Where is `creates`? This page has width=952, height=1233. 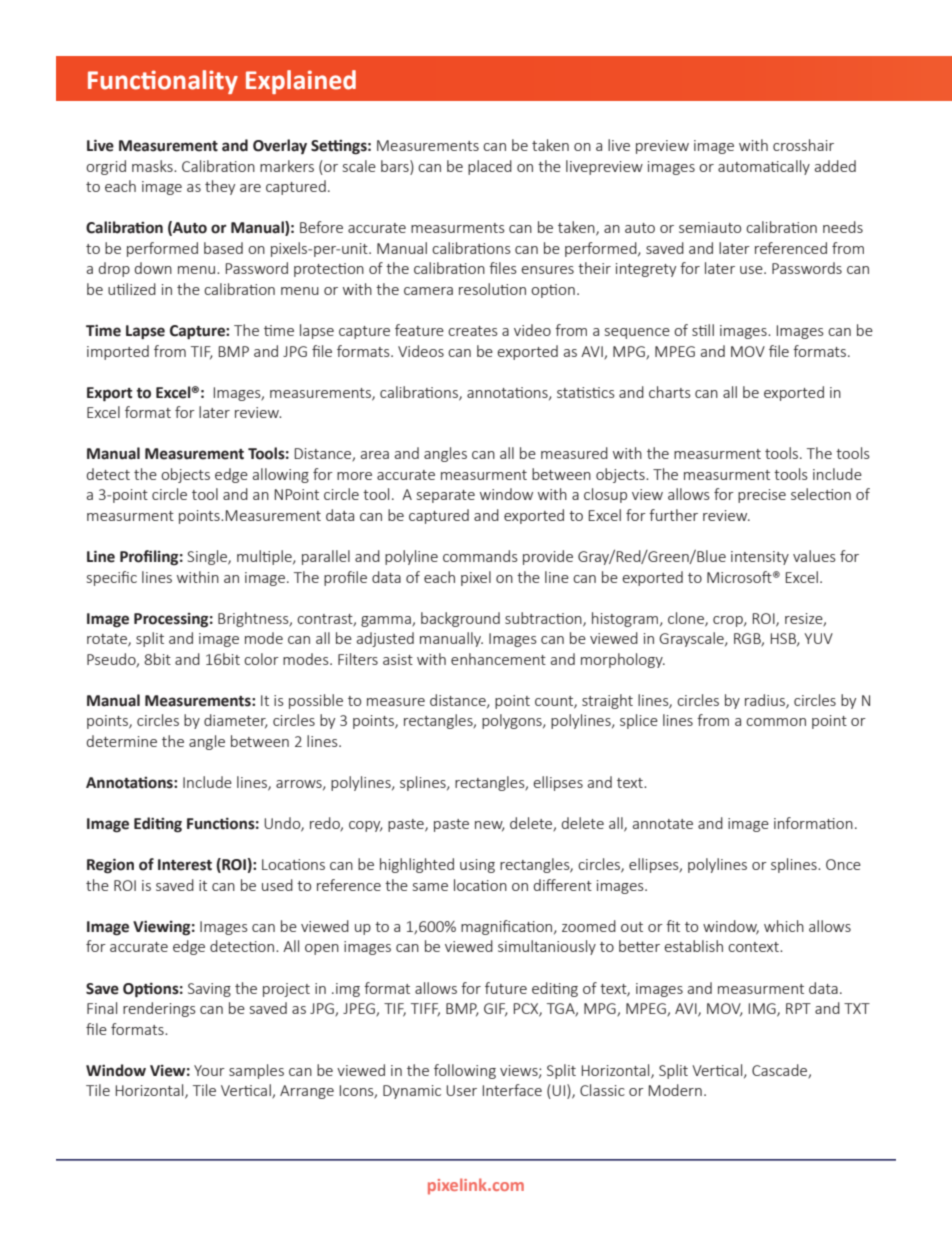 creates is located at coordinates (473, 331).
